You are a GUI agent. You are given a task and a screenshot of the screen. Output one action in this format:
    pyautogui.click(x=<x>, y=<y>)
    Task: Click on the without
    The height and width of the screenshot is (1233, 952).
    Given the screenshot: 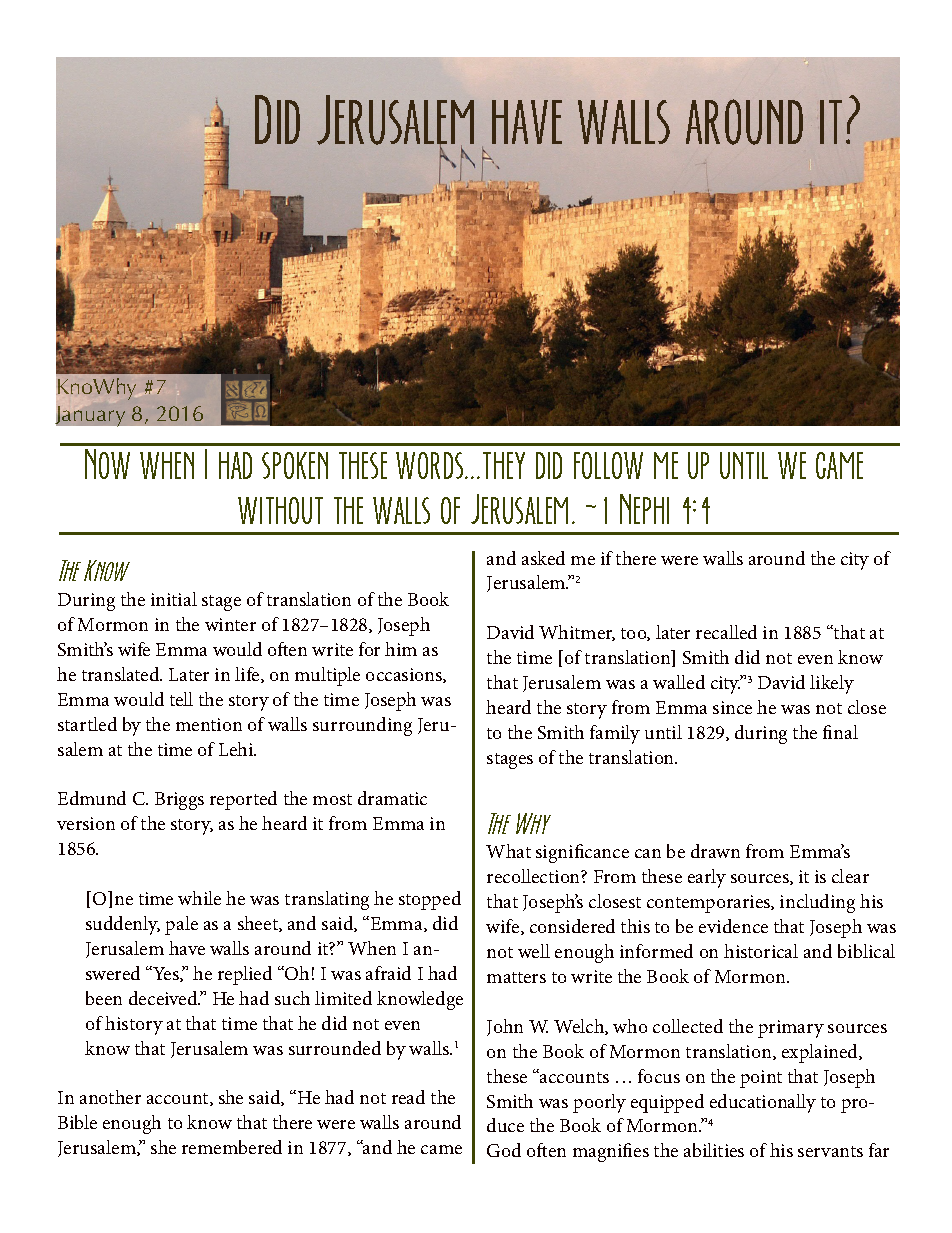 What is the action you would take?
    pyautogui.click(x=280, y=510)
